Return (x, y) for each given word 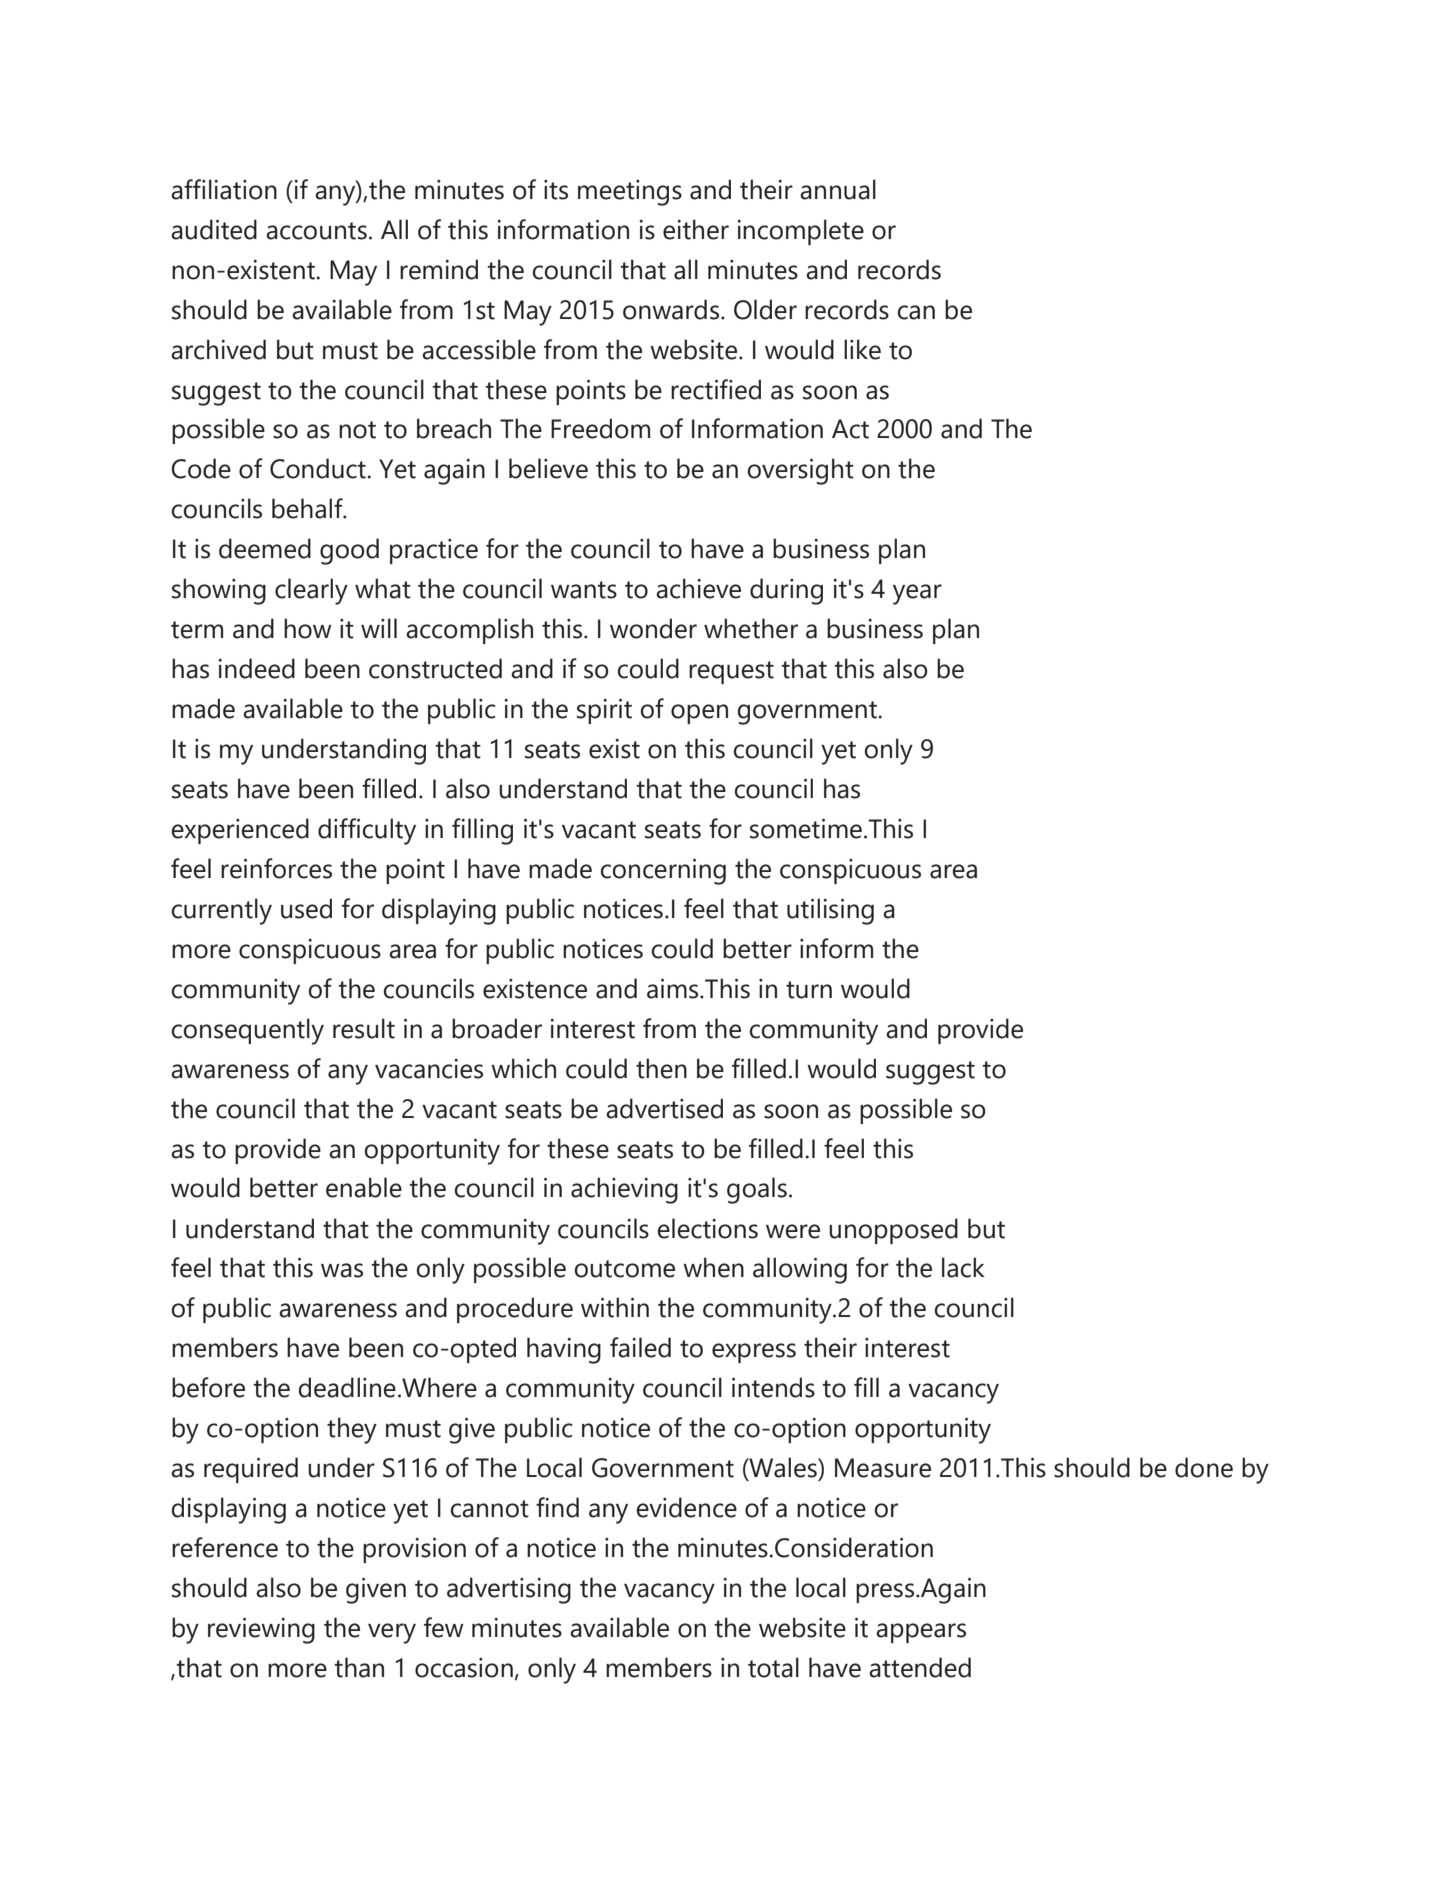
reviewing (261, 1631)
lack (963, 1267)
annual (838, 189)
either (696, 229)
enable (364, 1187)
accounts (316, 231)
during (786, 591)
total (773, 1667)
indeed (257, 668)
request (731, 672)
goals (757, 1190)
